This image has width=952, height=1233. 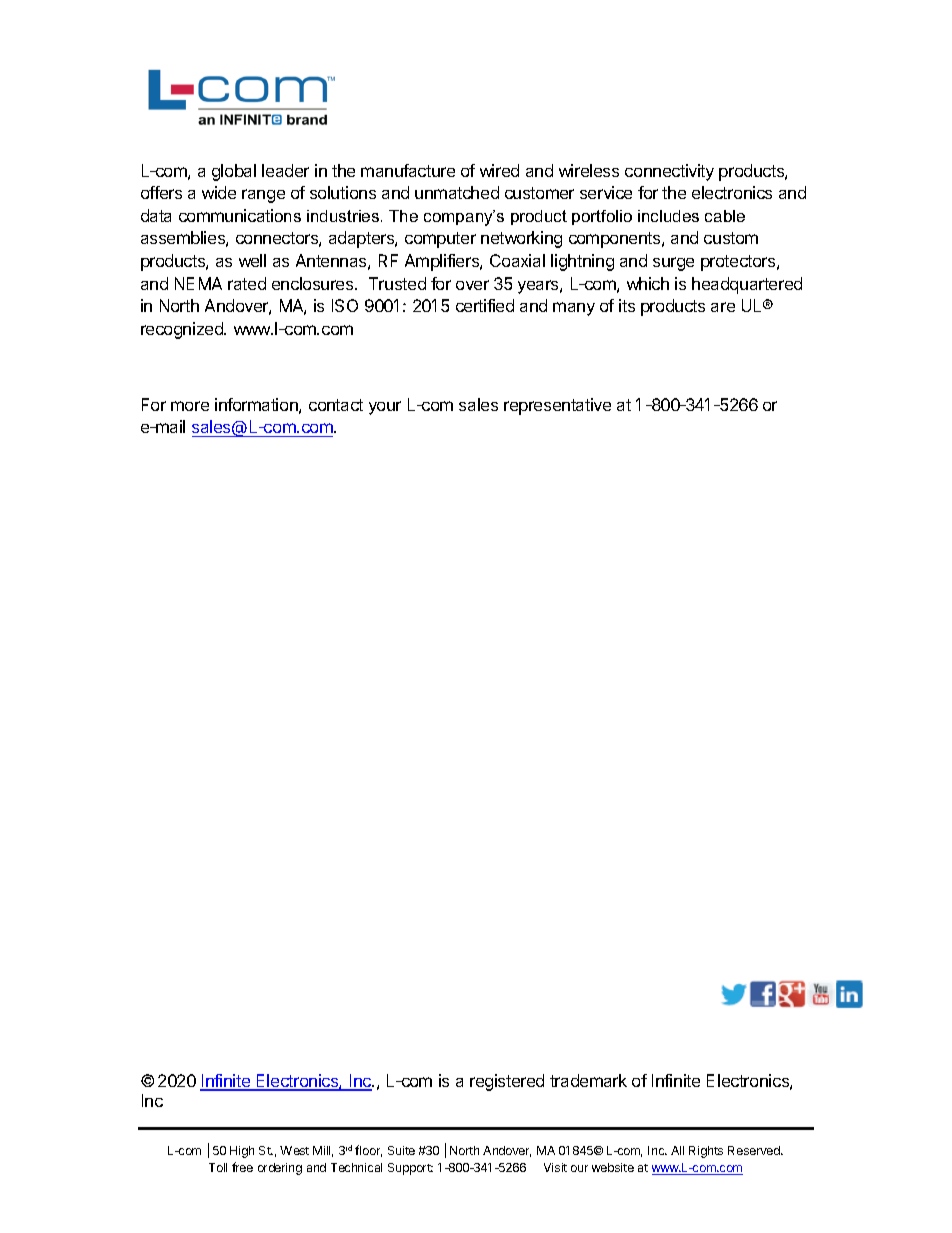 I want to click on your, so click(x=385, y=408).
